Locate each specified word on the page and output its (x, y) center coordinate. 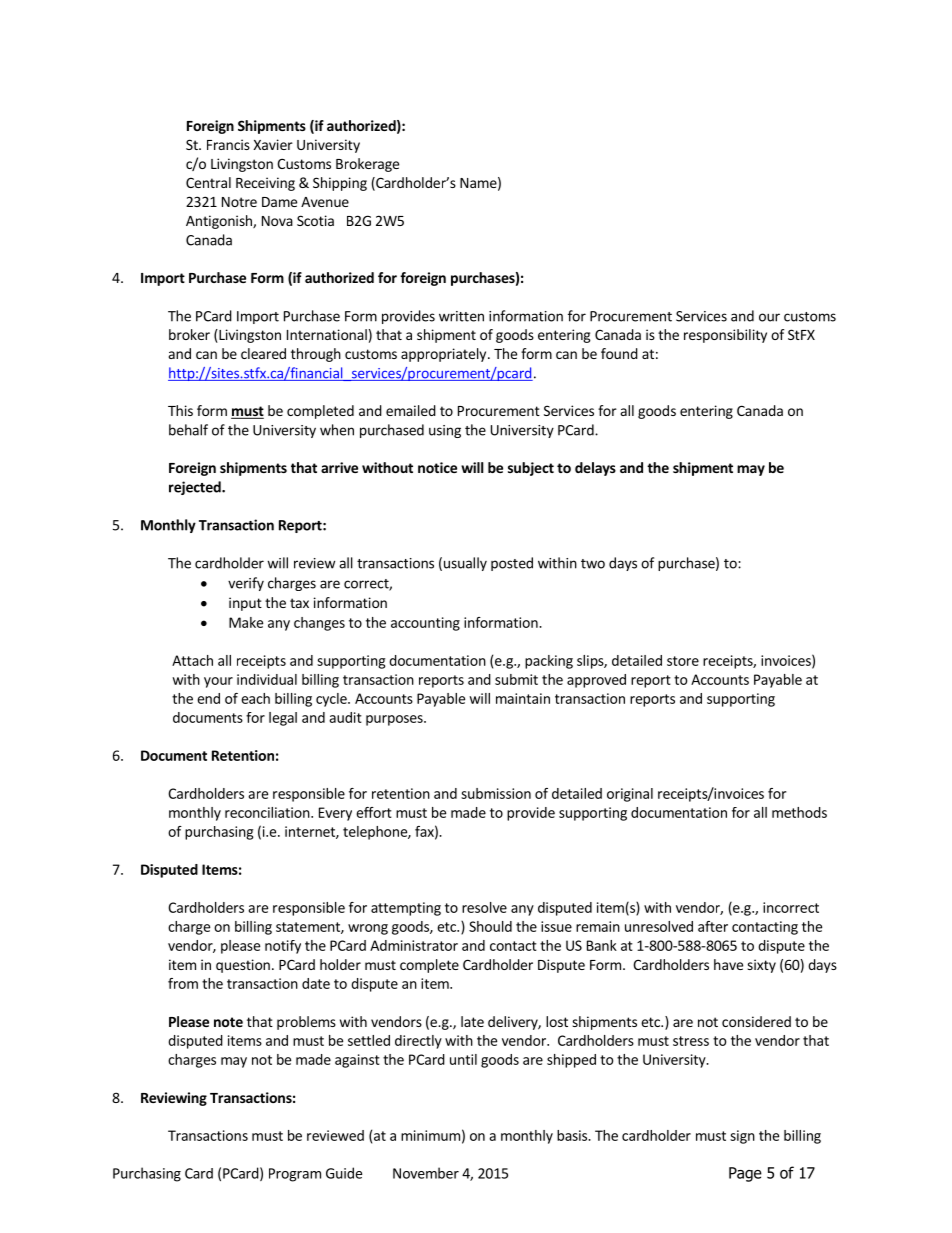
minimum (430, 1135)
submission (496, 793)
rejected (196, 488)
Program (295, 1175)
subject (531, 469)
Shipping (340, 184)
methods (799, 812)
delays (595, 469)
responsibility (725, 336)
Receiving (265, 184)
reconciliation (267, 812)
